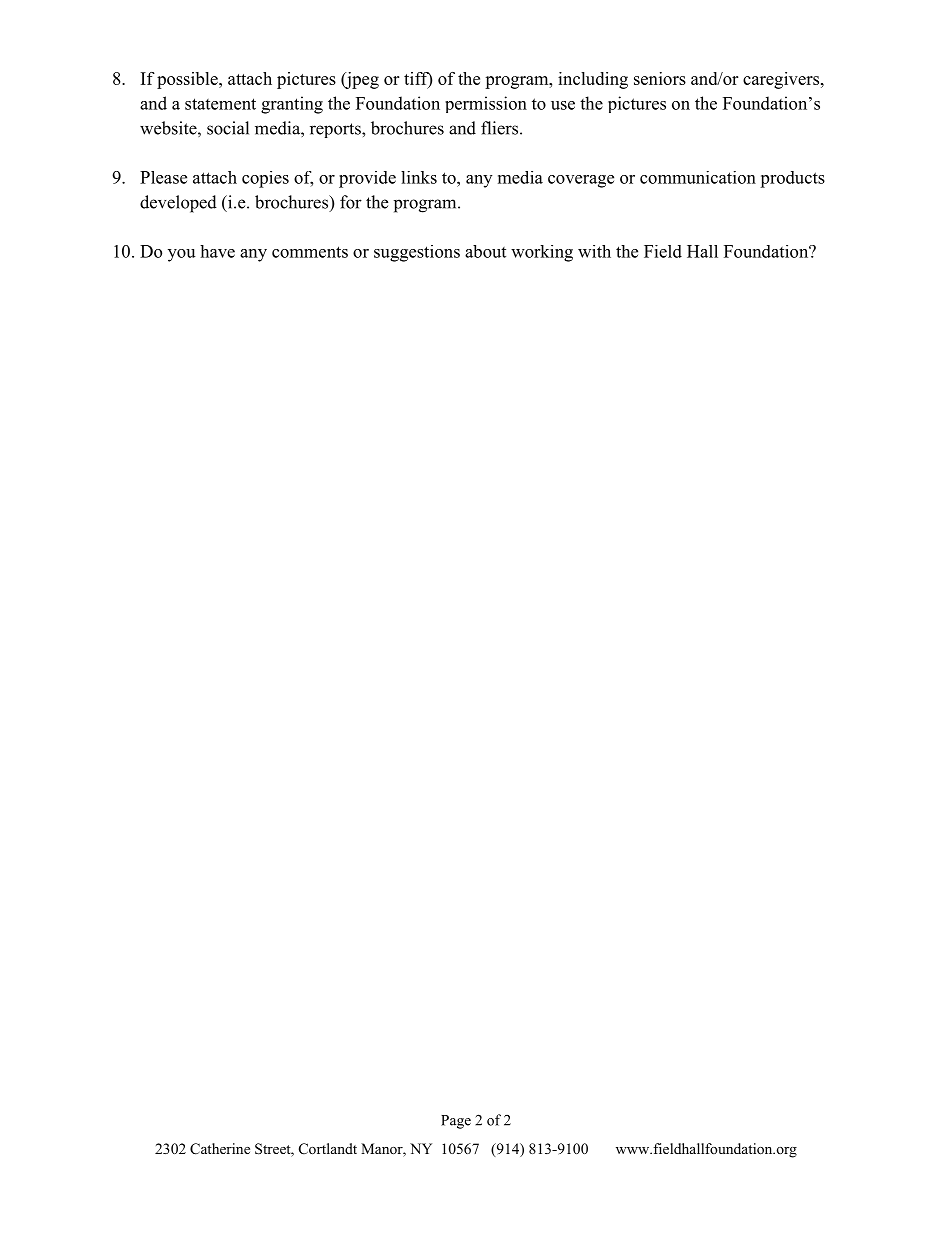  Describe the element at coordinates (220, 104) in the page. I see `statement` at that location.
